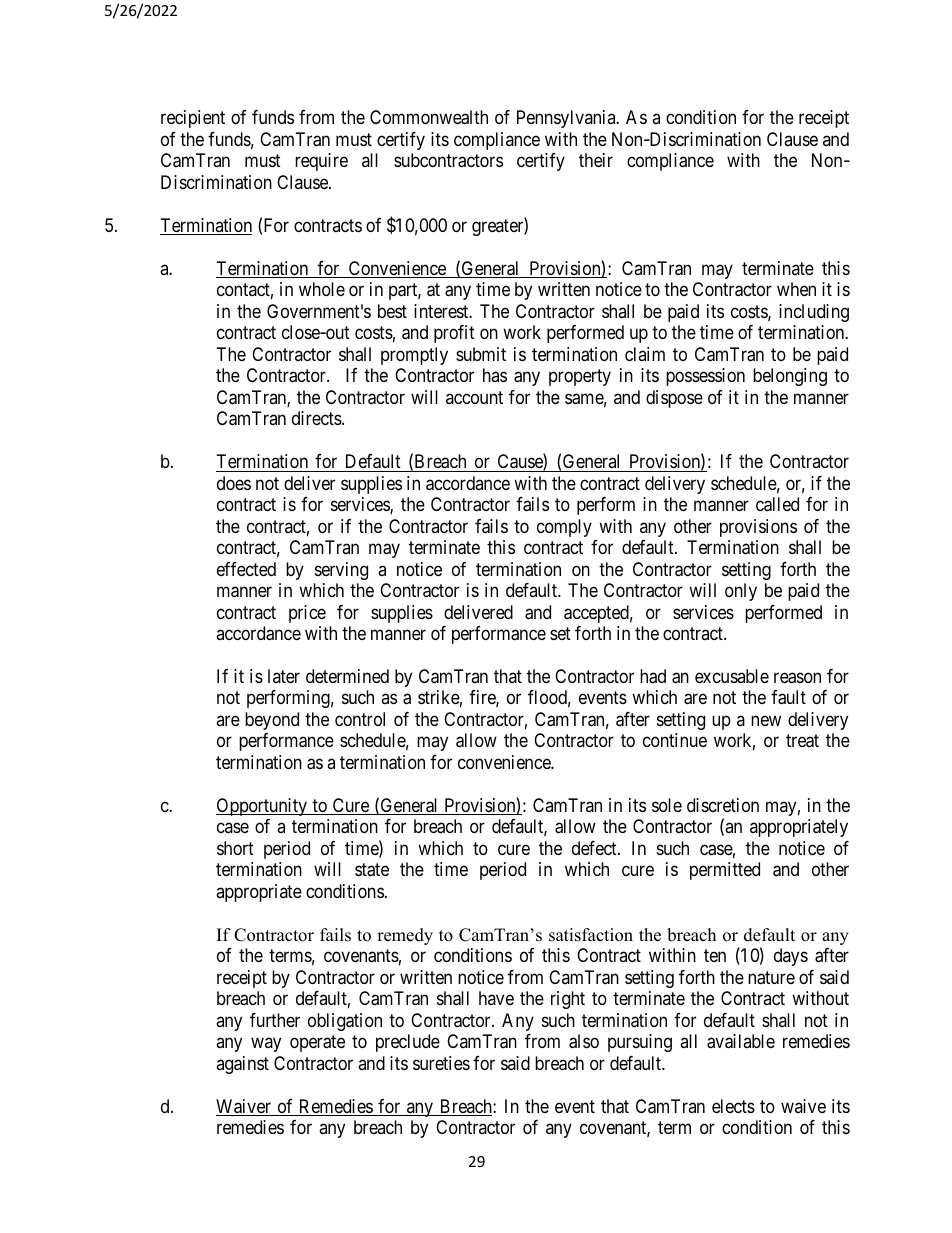 The width and height of the screenshot is (952, 1233). What do you see at coordinates (741, 592) in the screenshot?
I see `only` at bounding box center [741, 592].
